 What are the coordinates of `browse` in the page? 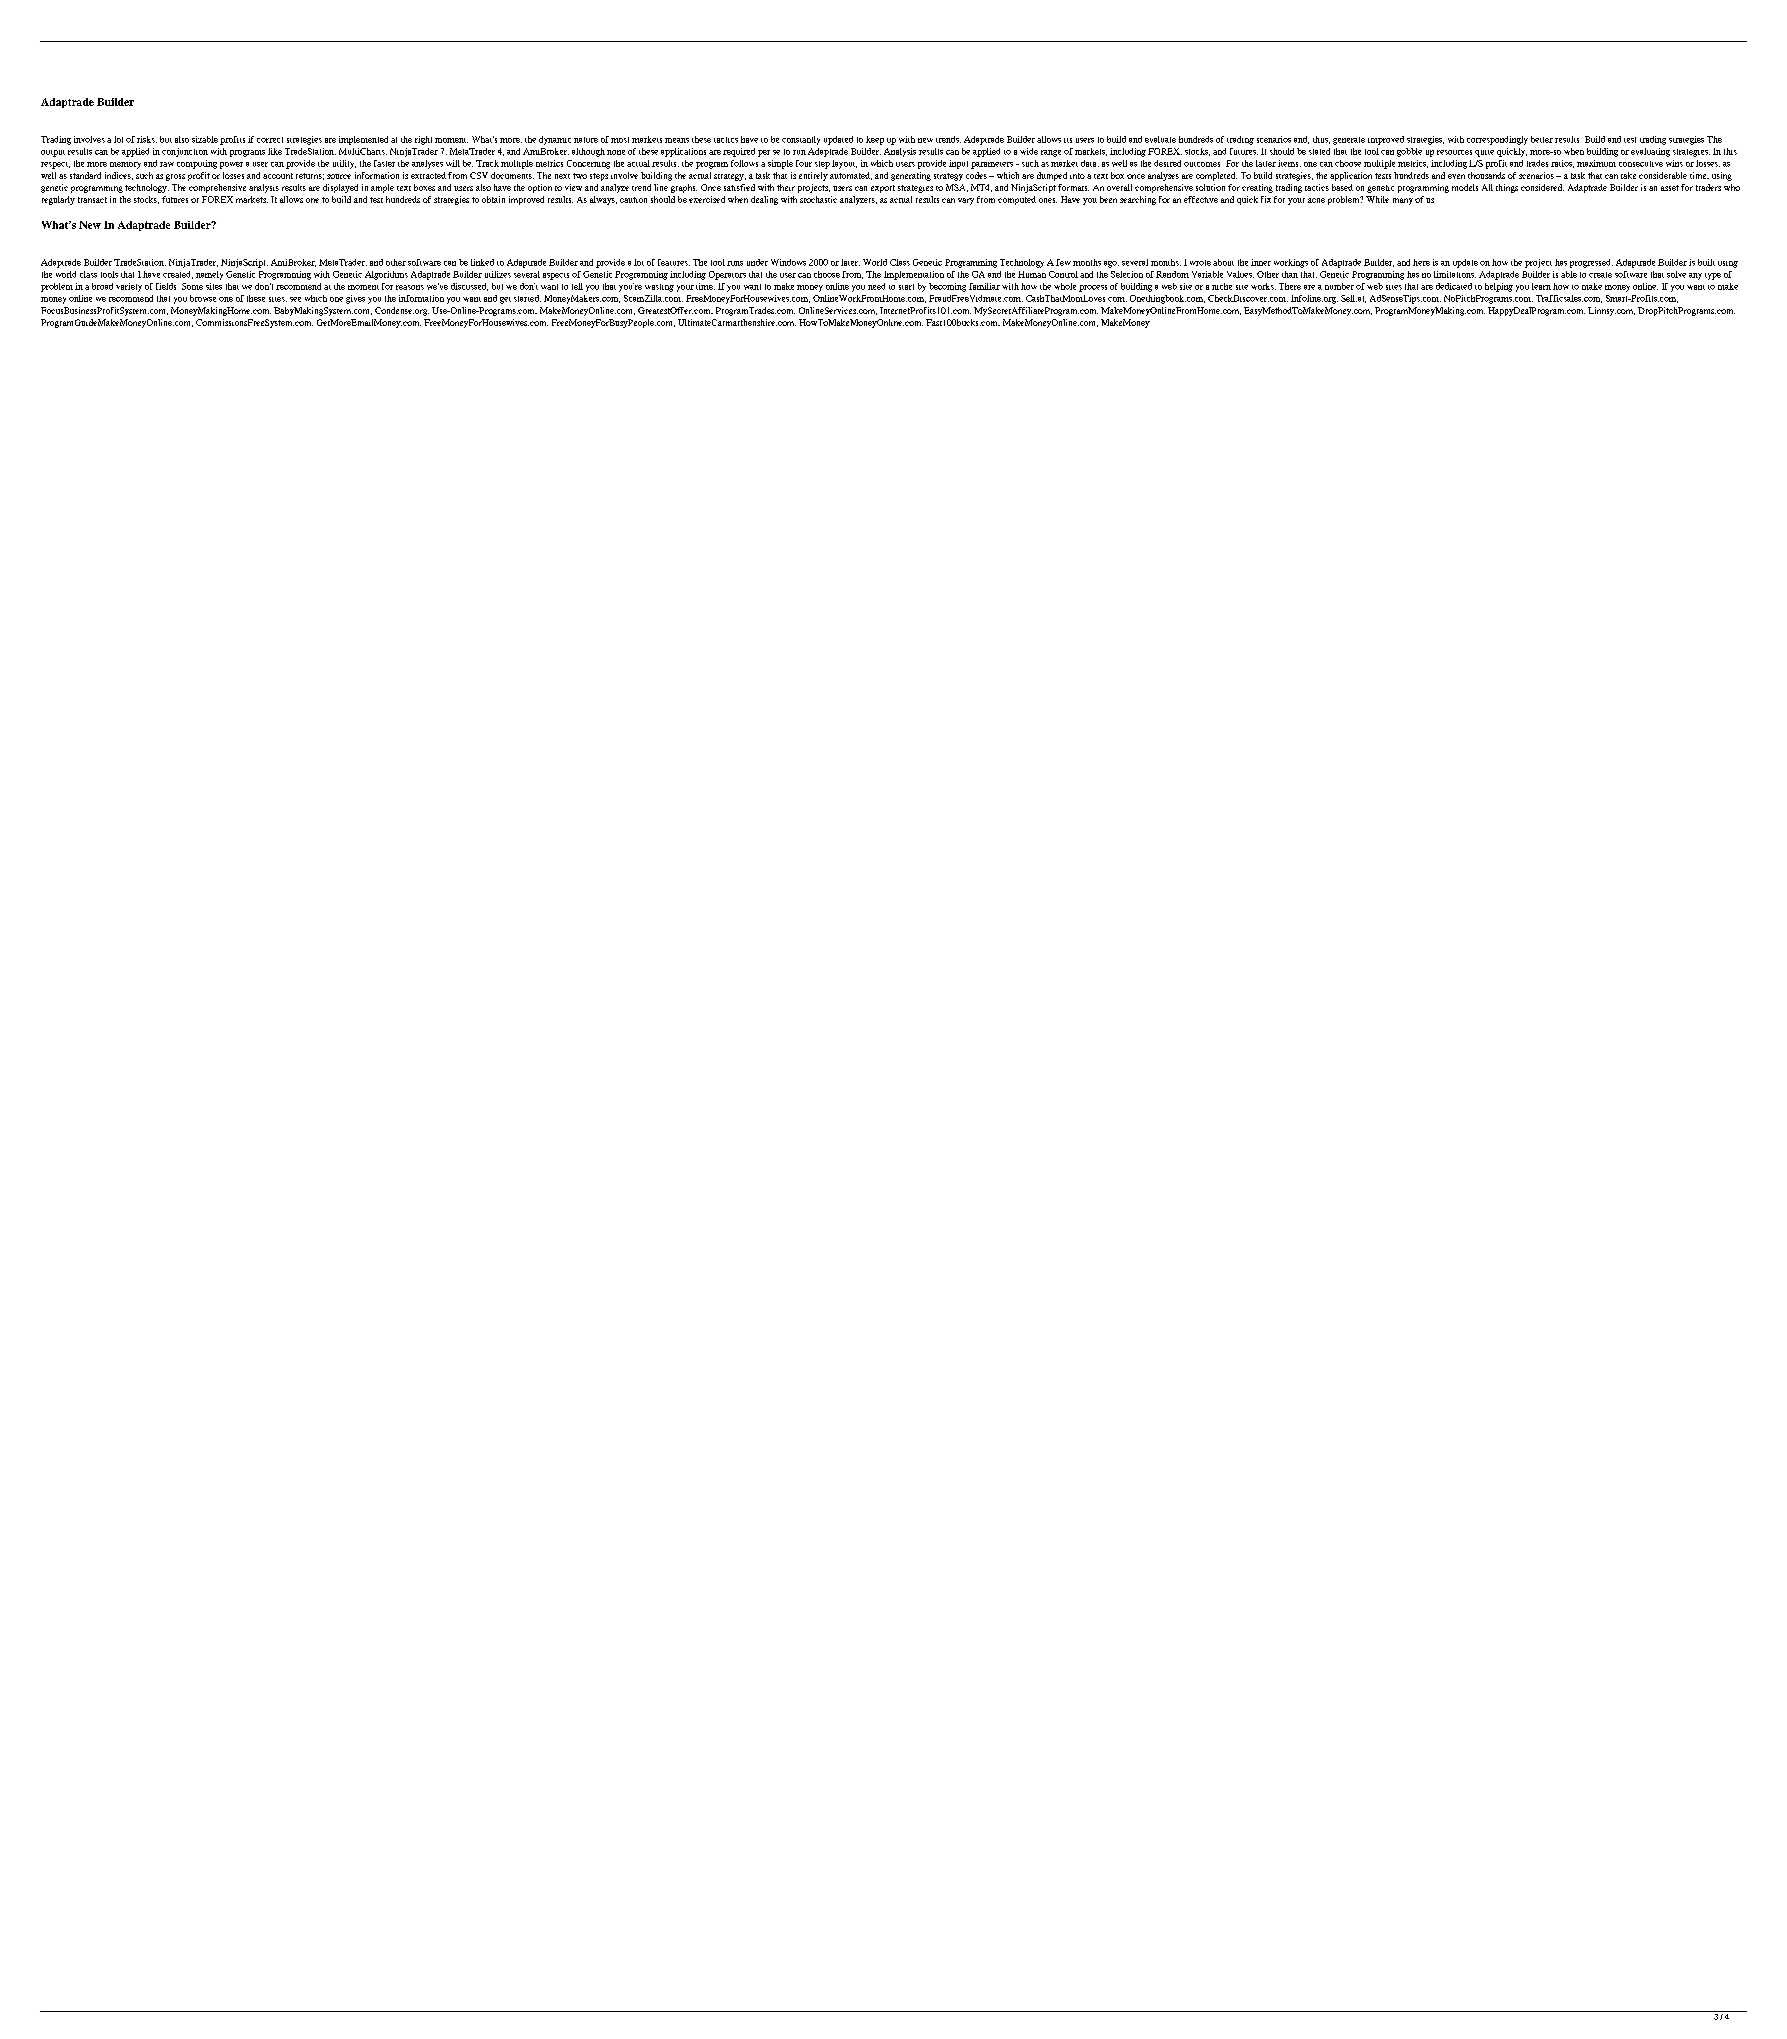 It's located at (203, 298).
